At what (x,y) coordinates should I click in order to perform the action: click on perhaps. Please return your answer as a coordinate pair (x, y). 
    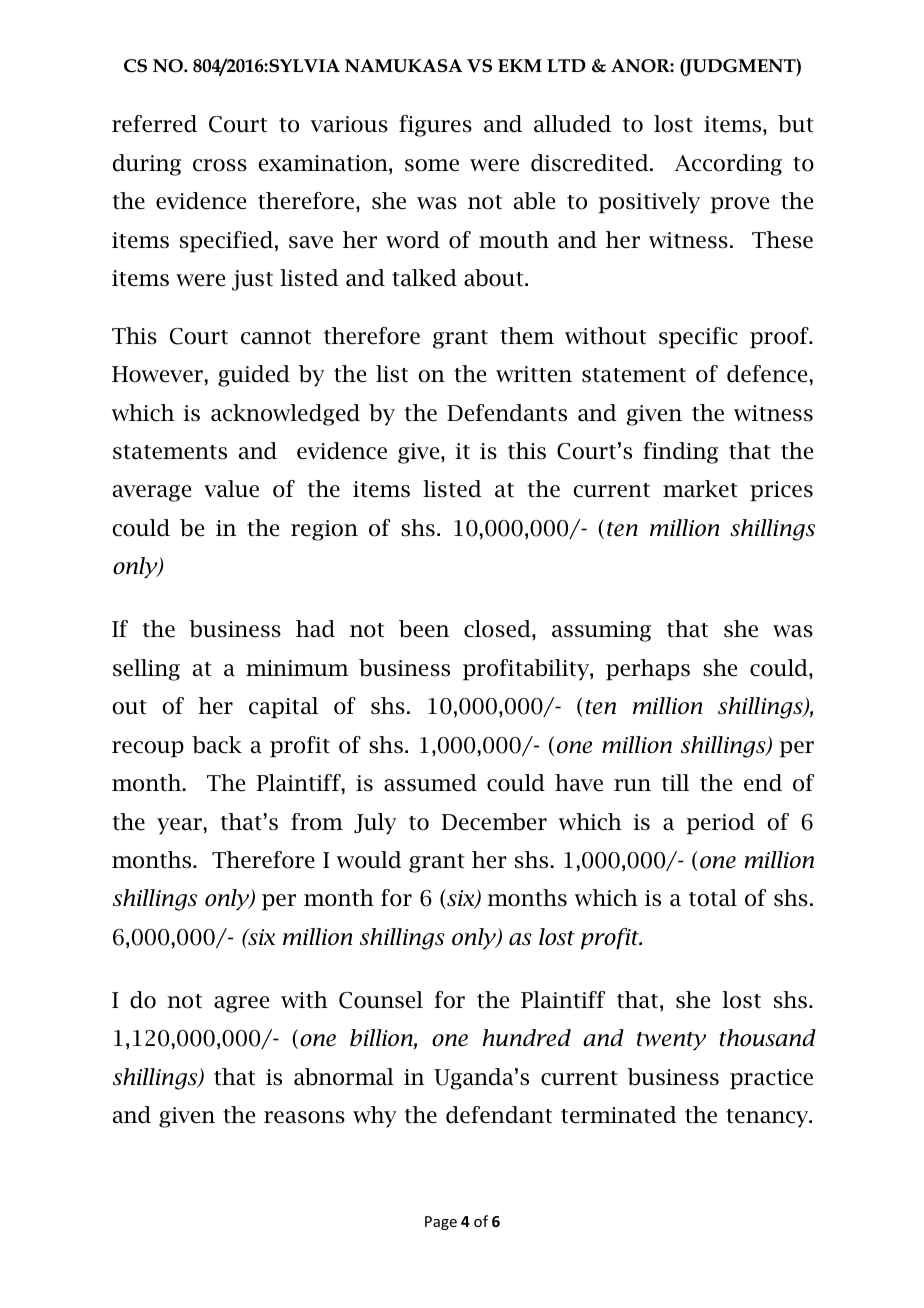
    Looking at the image, I should click on (648, 670).
